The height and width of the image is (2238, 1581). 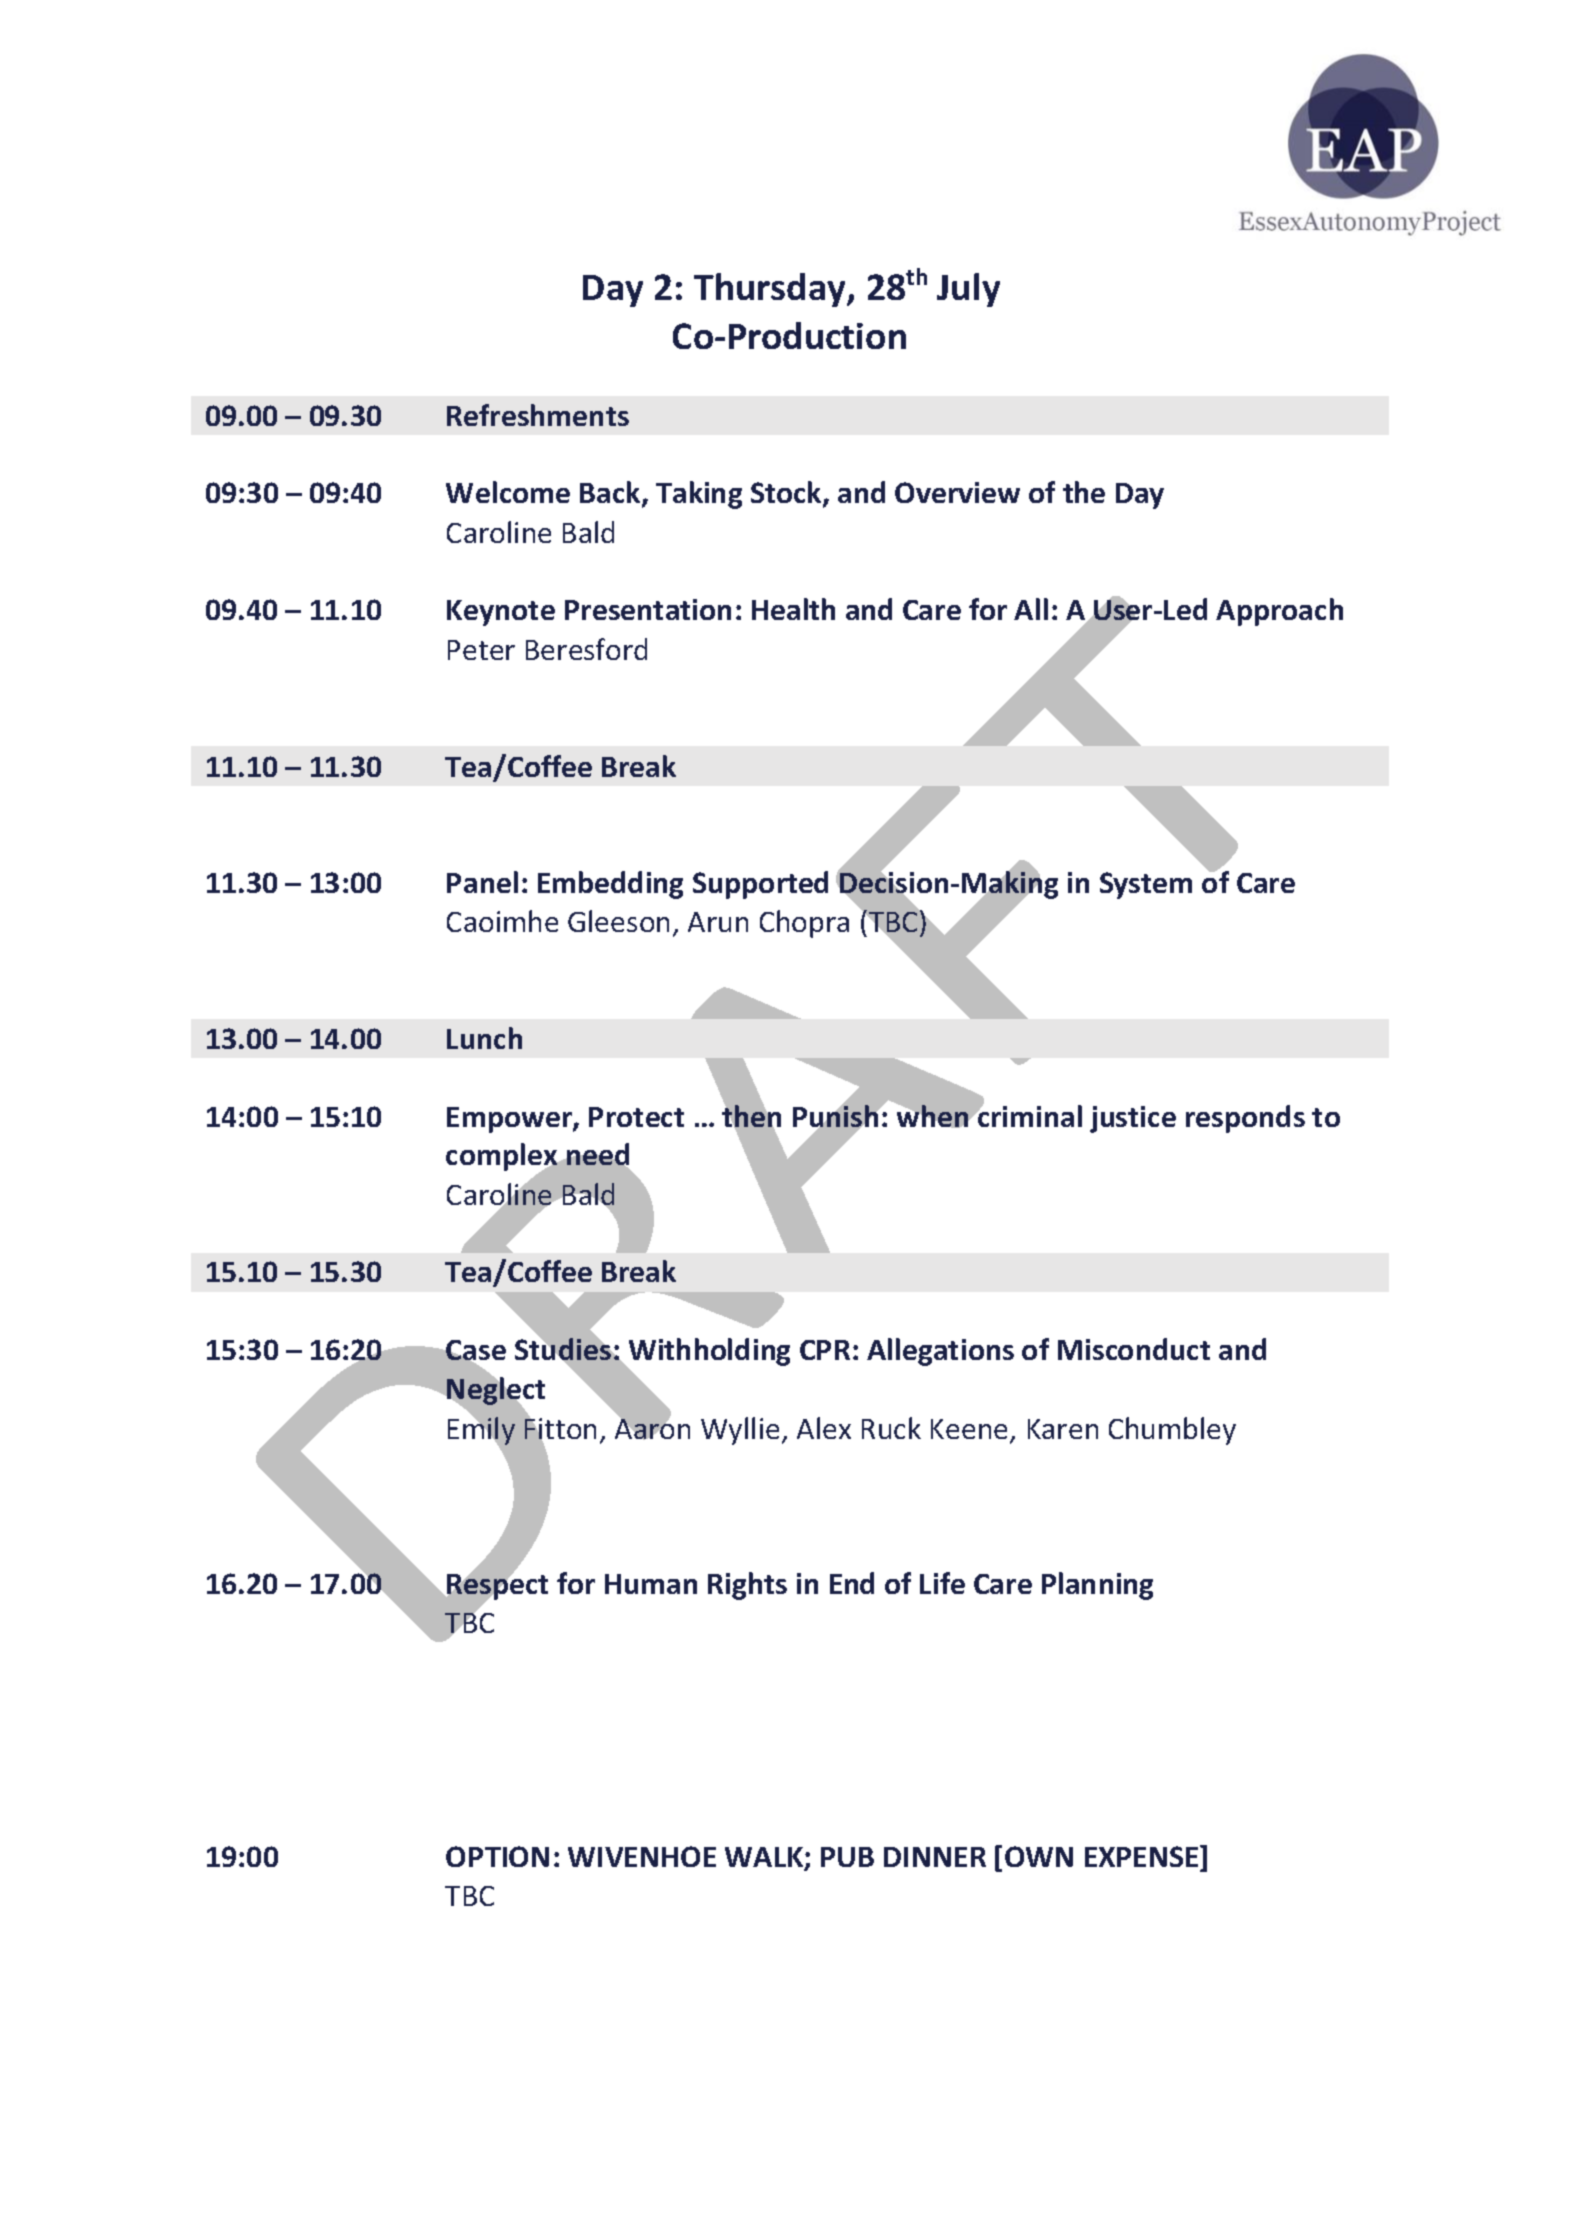 I want to click on PUB, so click(x=847, y=1857).
